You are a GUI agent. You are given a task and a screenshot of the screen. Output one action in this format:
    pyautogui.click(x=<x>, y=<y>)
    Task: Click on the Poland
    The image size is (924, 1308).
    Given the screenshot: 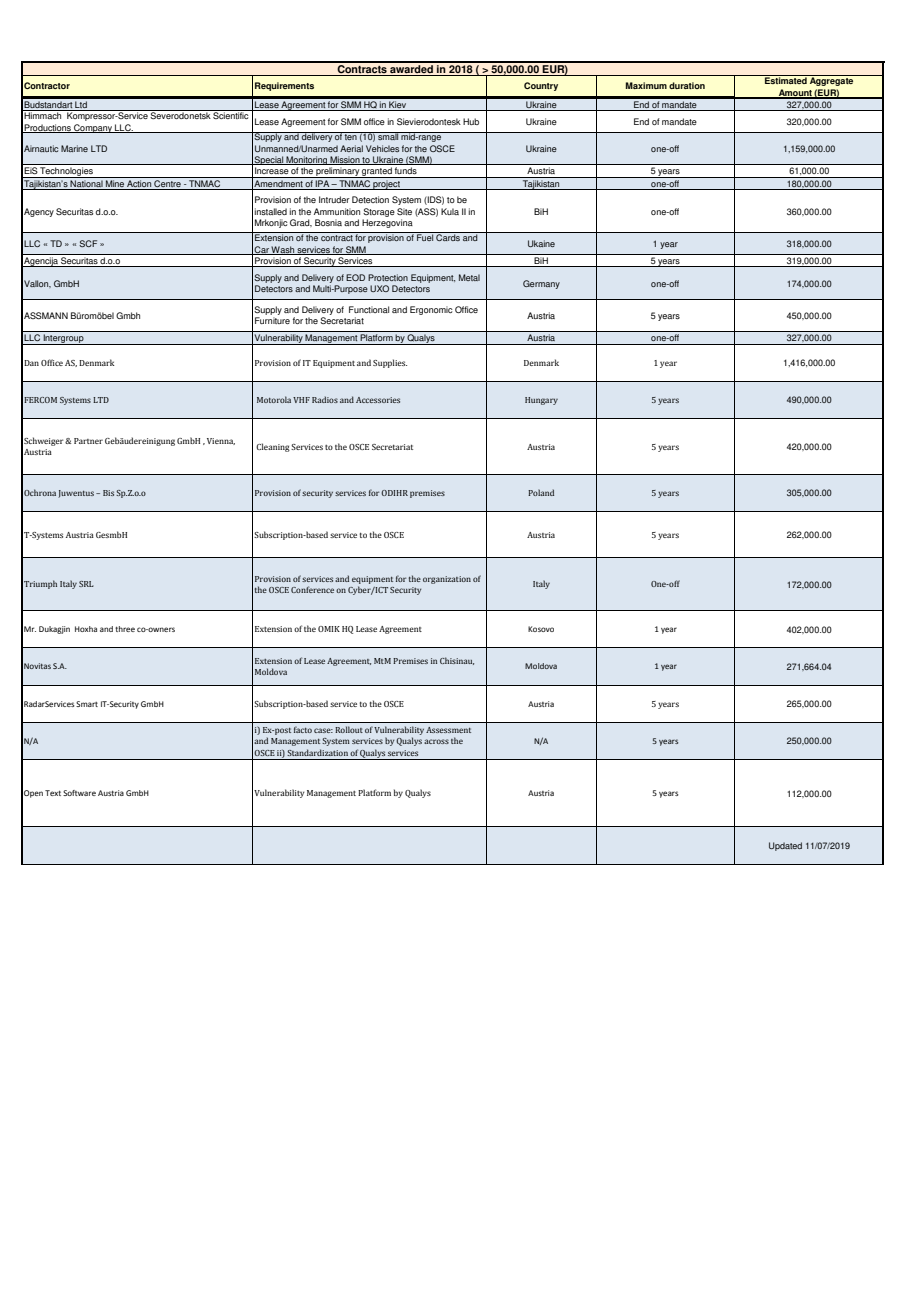 What is the action you would take?
    pyautogui.click(x=541, y=492)
